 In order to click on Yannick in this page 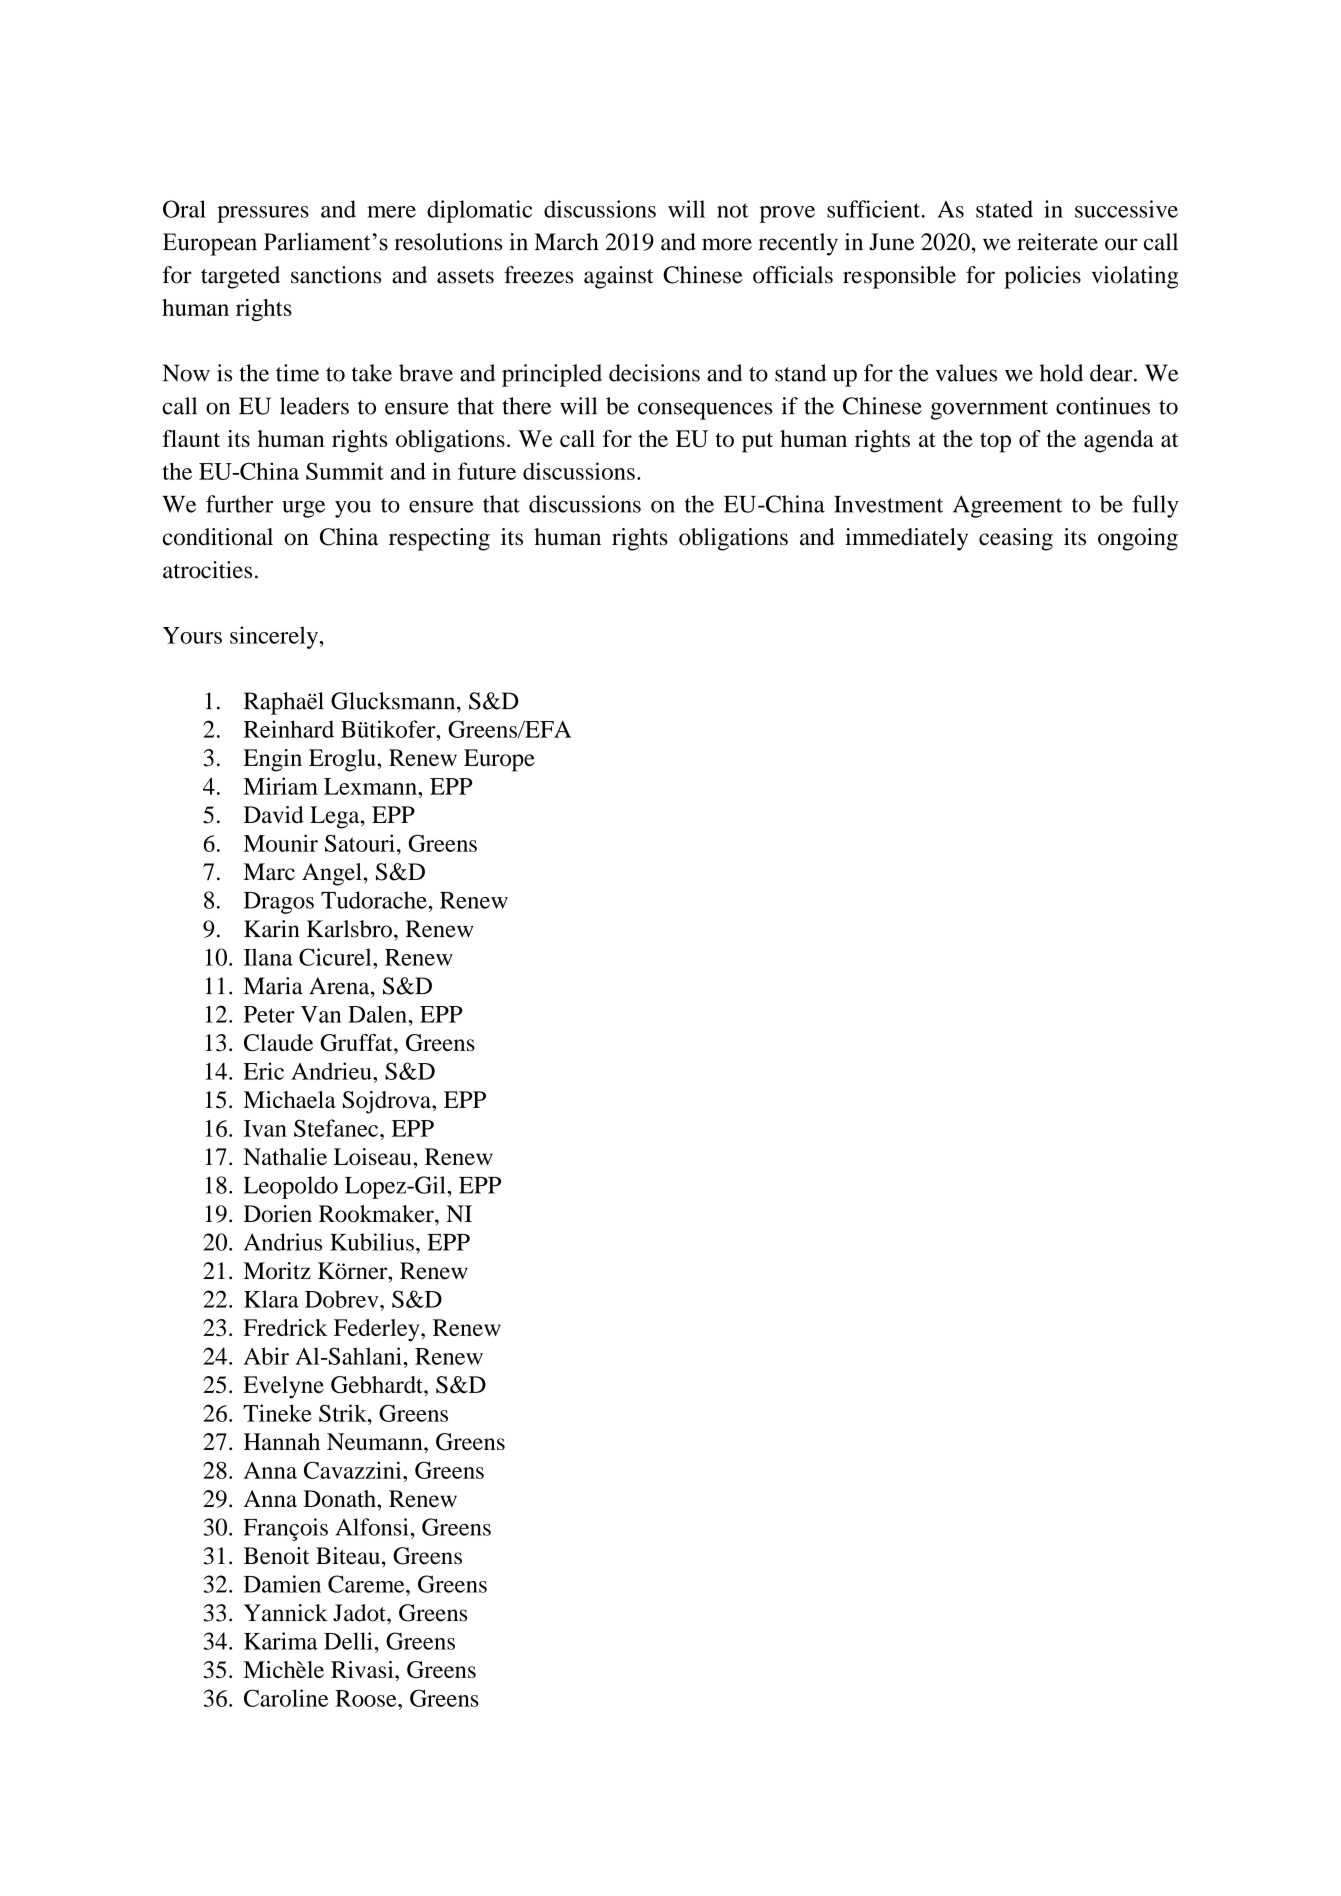, I will do `click(286, 1613)`.
